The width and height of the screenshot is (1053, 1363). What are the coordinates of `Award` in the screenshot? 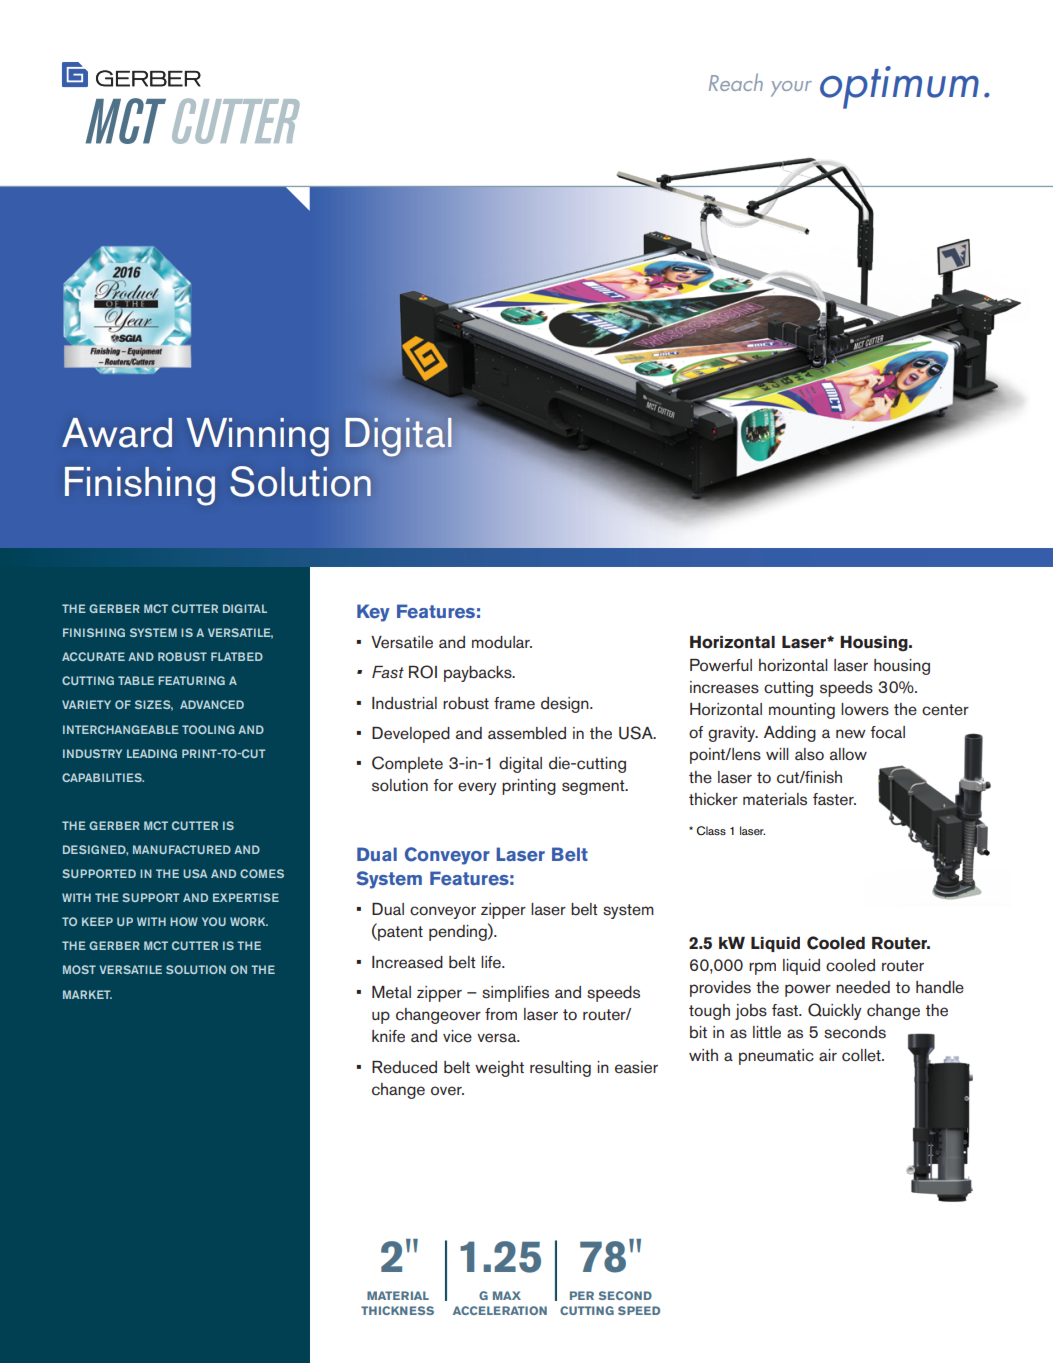 It's located at (117, 433).
